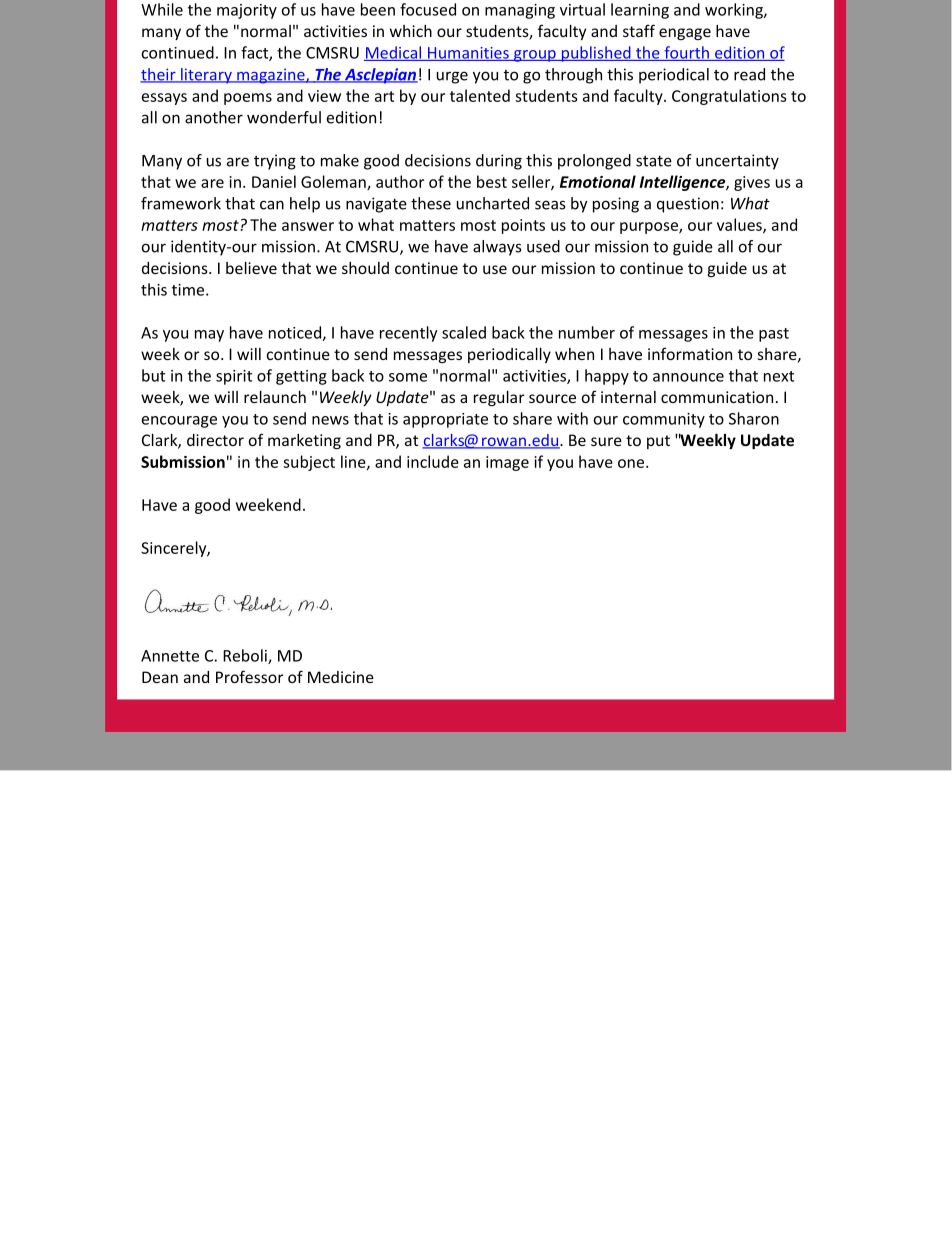 This page has width=952, height=1233. Describe the element at coordinates (468, 54) in the page. I see `Humanities` at that location.
